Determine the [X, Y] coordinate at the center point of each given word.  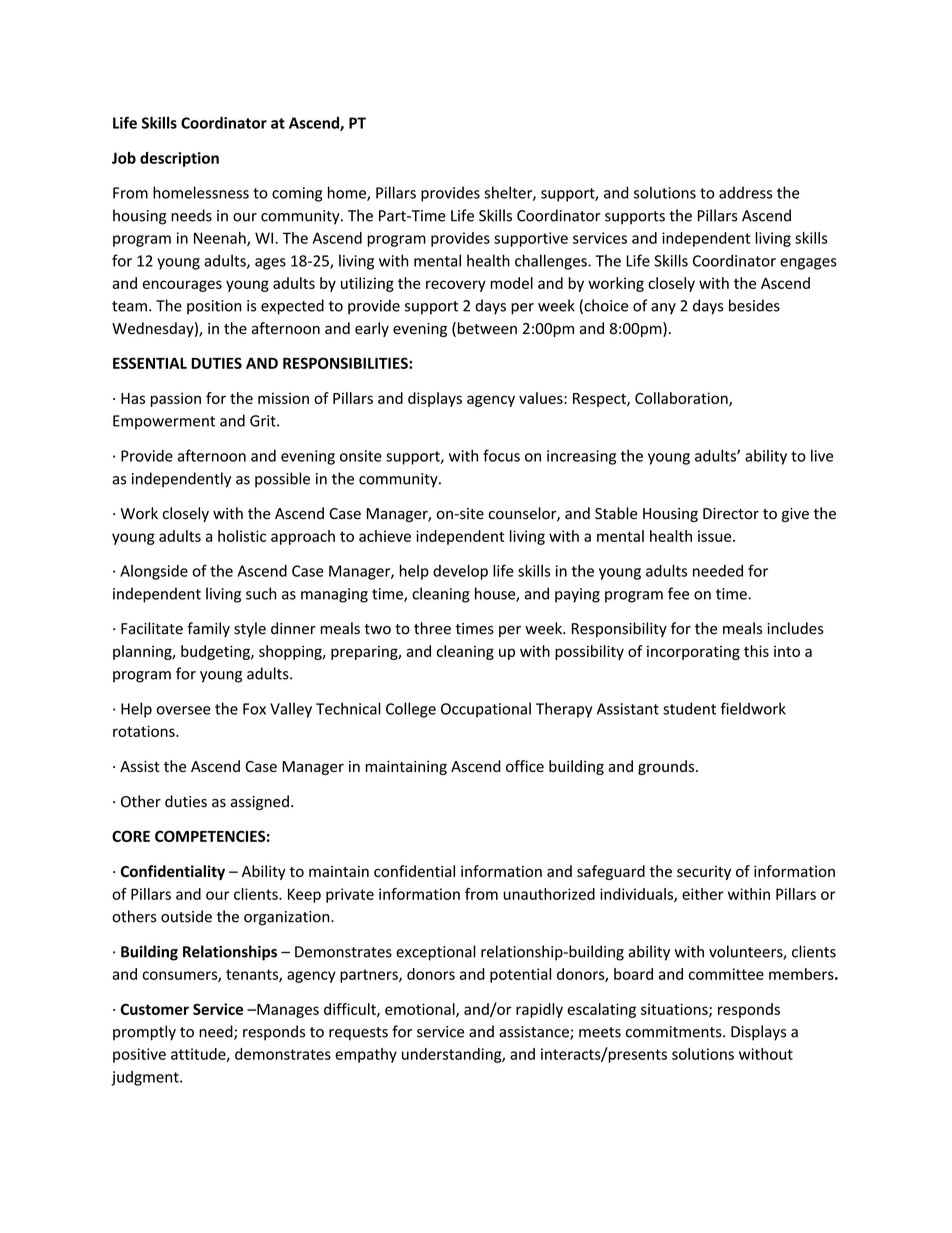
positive [139, 1055]
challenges [552, 262]
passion [176, 399]
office [525, 766]
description [179, 159]
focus [501, 455]
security [704, 873]
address [745, 192]
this [756, 651]
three [432, 628]
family [208, 629]
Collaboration [682, 399]
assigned [260, 802]
